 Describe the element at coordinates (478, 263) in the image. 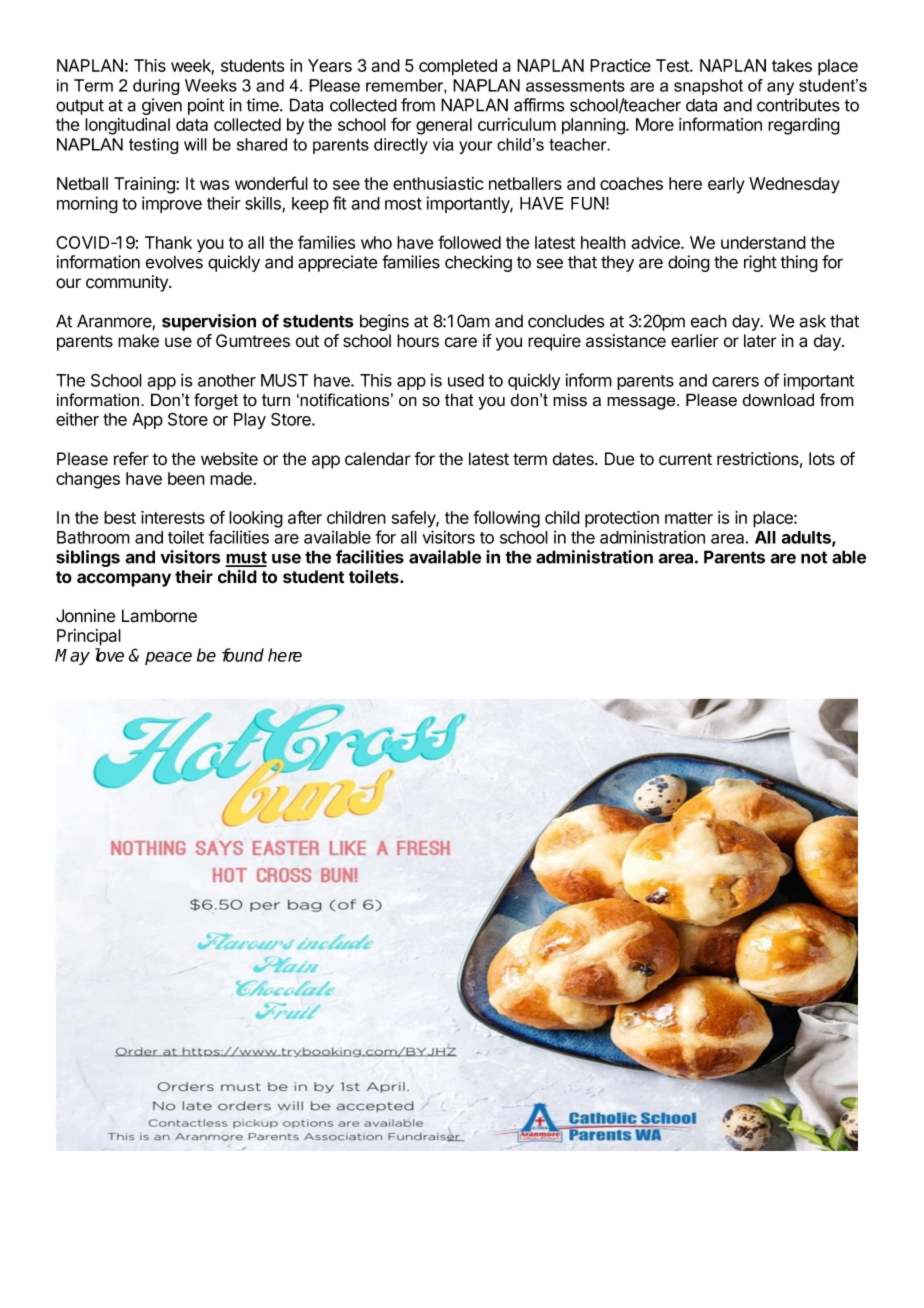

I see `checking` at that location.
